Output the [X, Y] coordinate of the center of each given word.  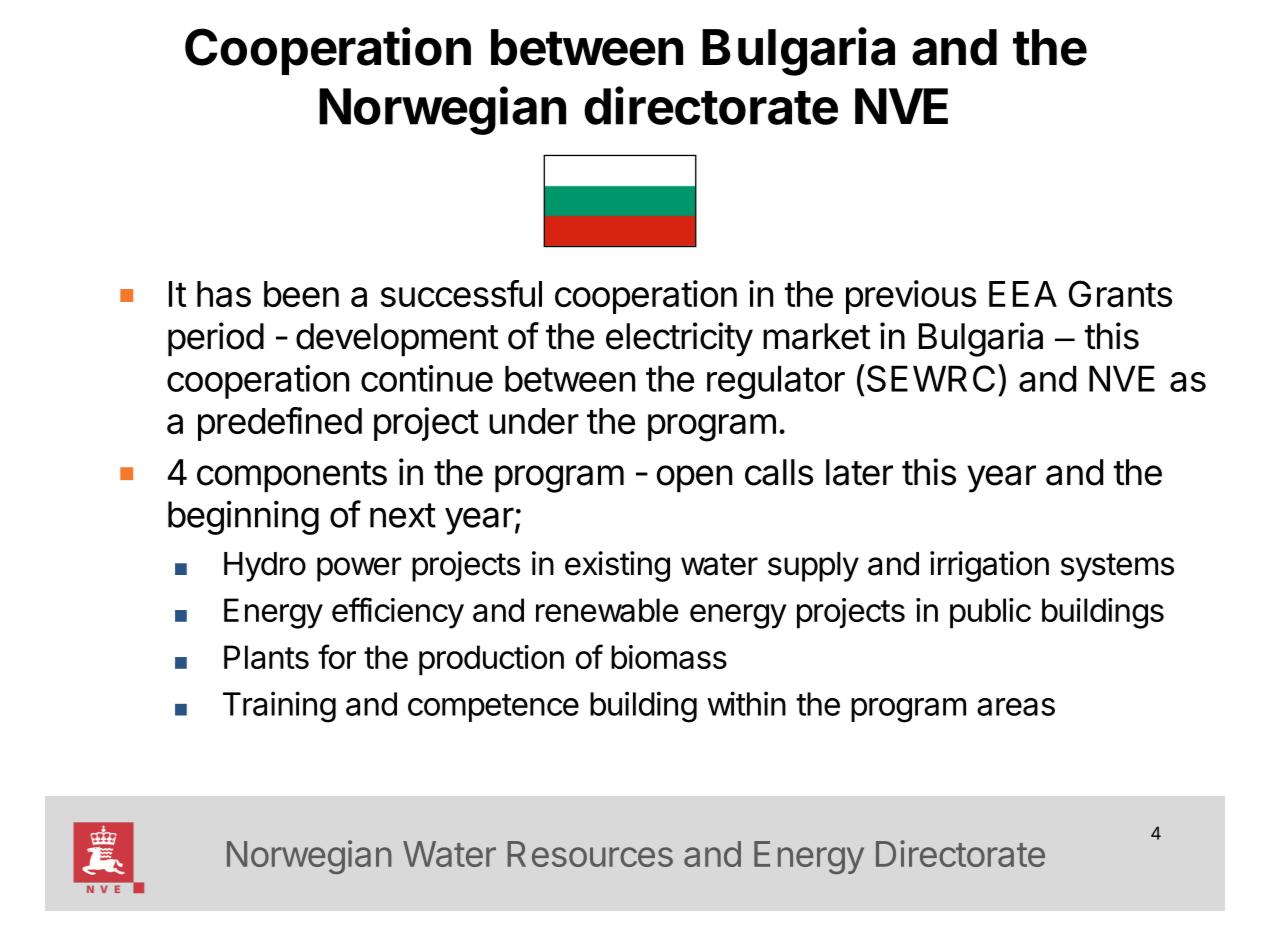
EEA [1023, 294]
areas [1016, 707]
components [292, 477]
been [301, 294]
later [859, 472]
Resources [590, 854]
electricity [679, 339]
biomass [669, 657]
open [694, 479]
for [337, 656]
